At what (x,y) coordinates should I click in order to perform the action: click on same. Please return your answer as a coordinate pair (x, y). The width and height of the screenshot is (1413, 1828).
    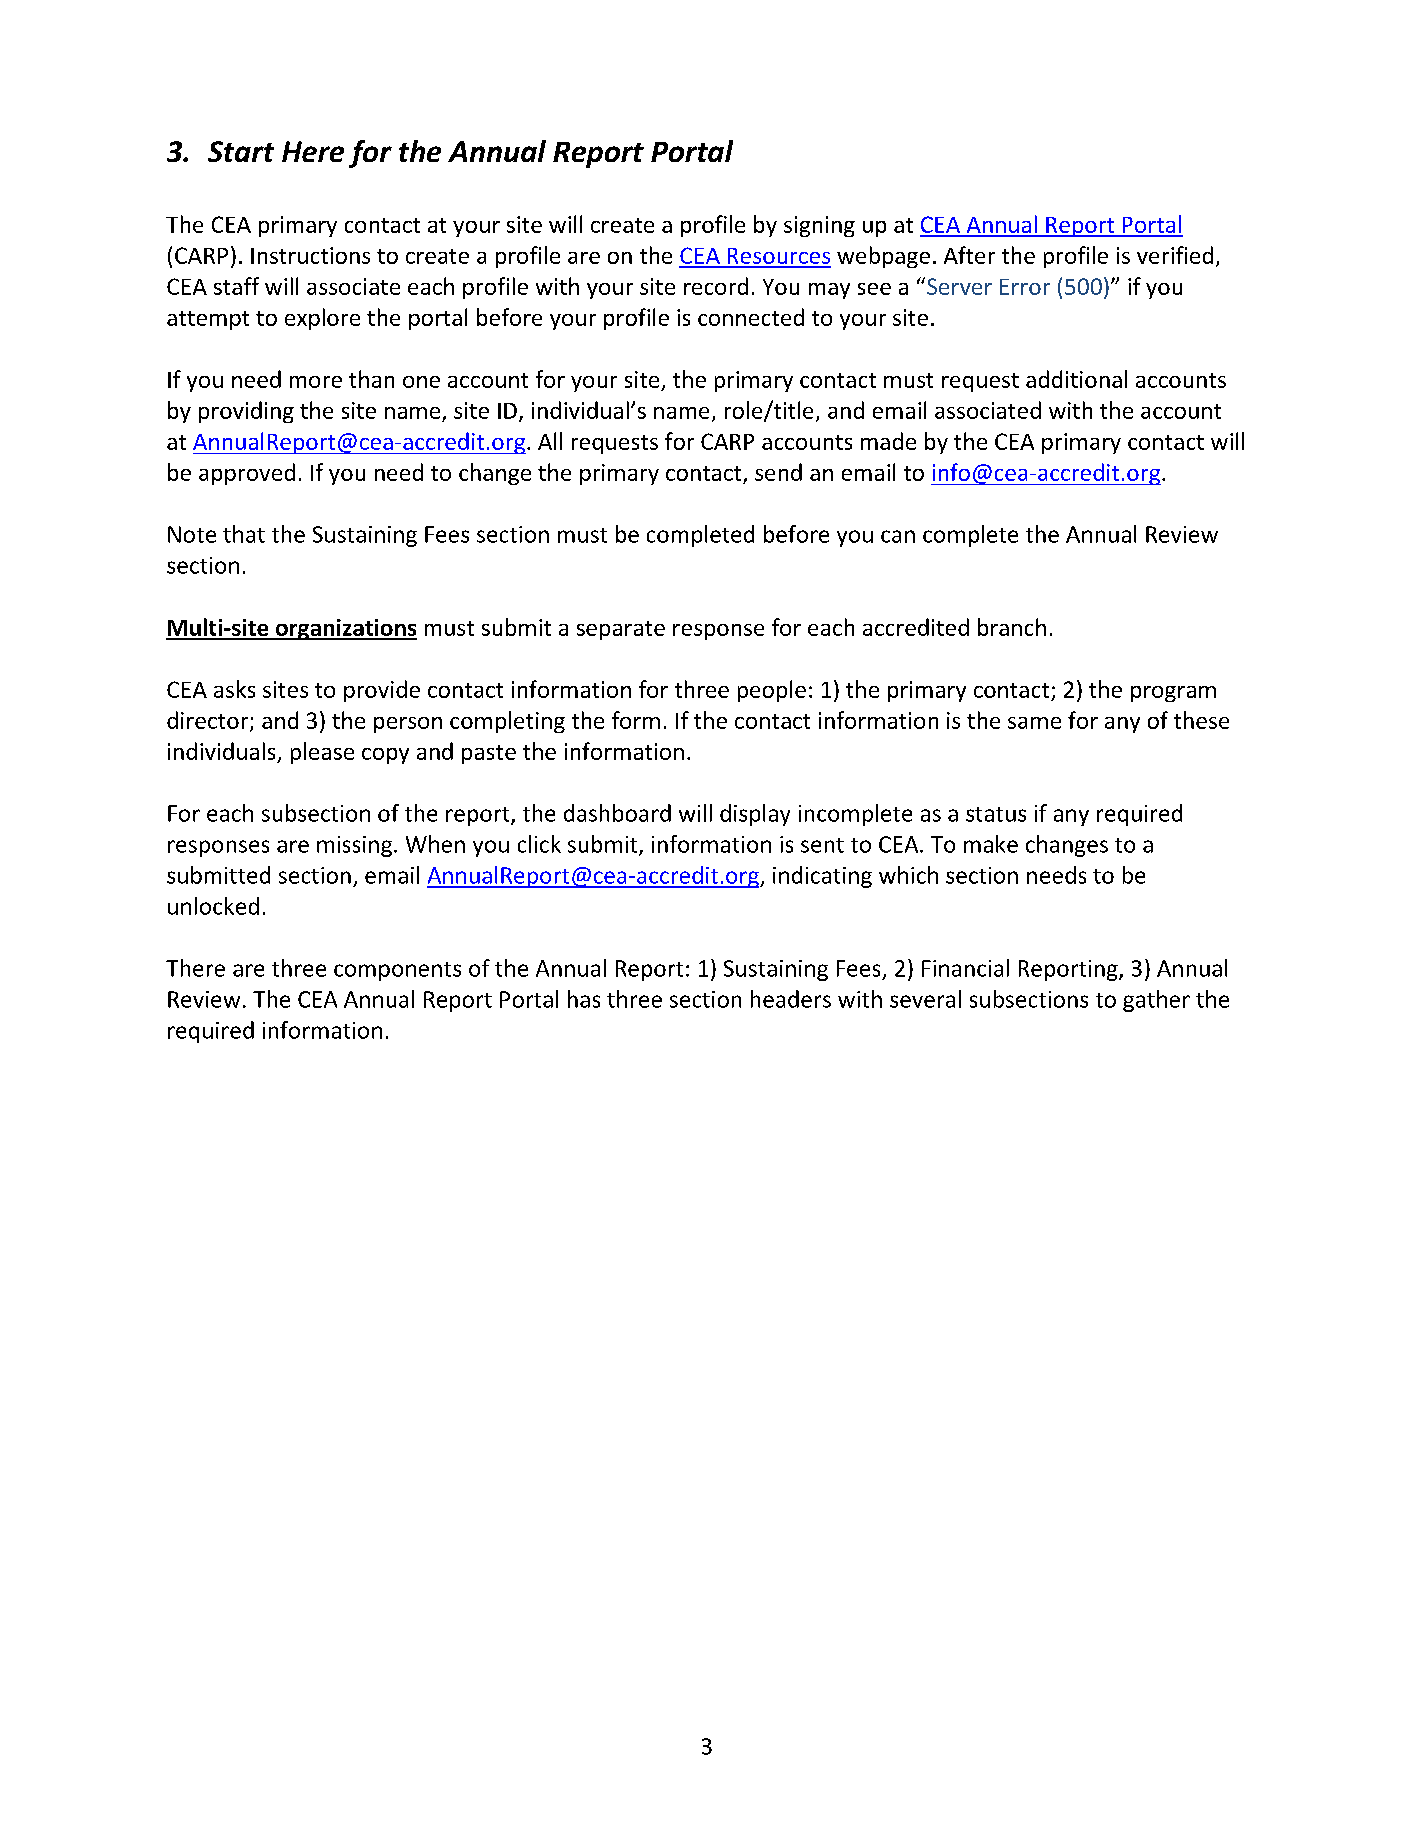
    Looking at the image, I should click on (1034, 723).
